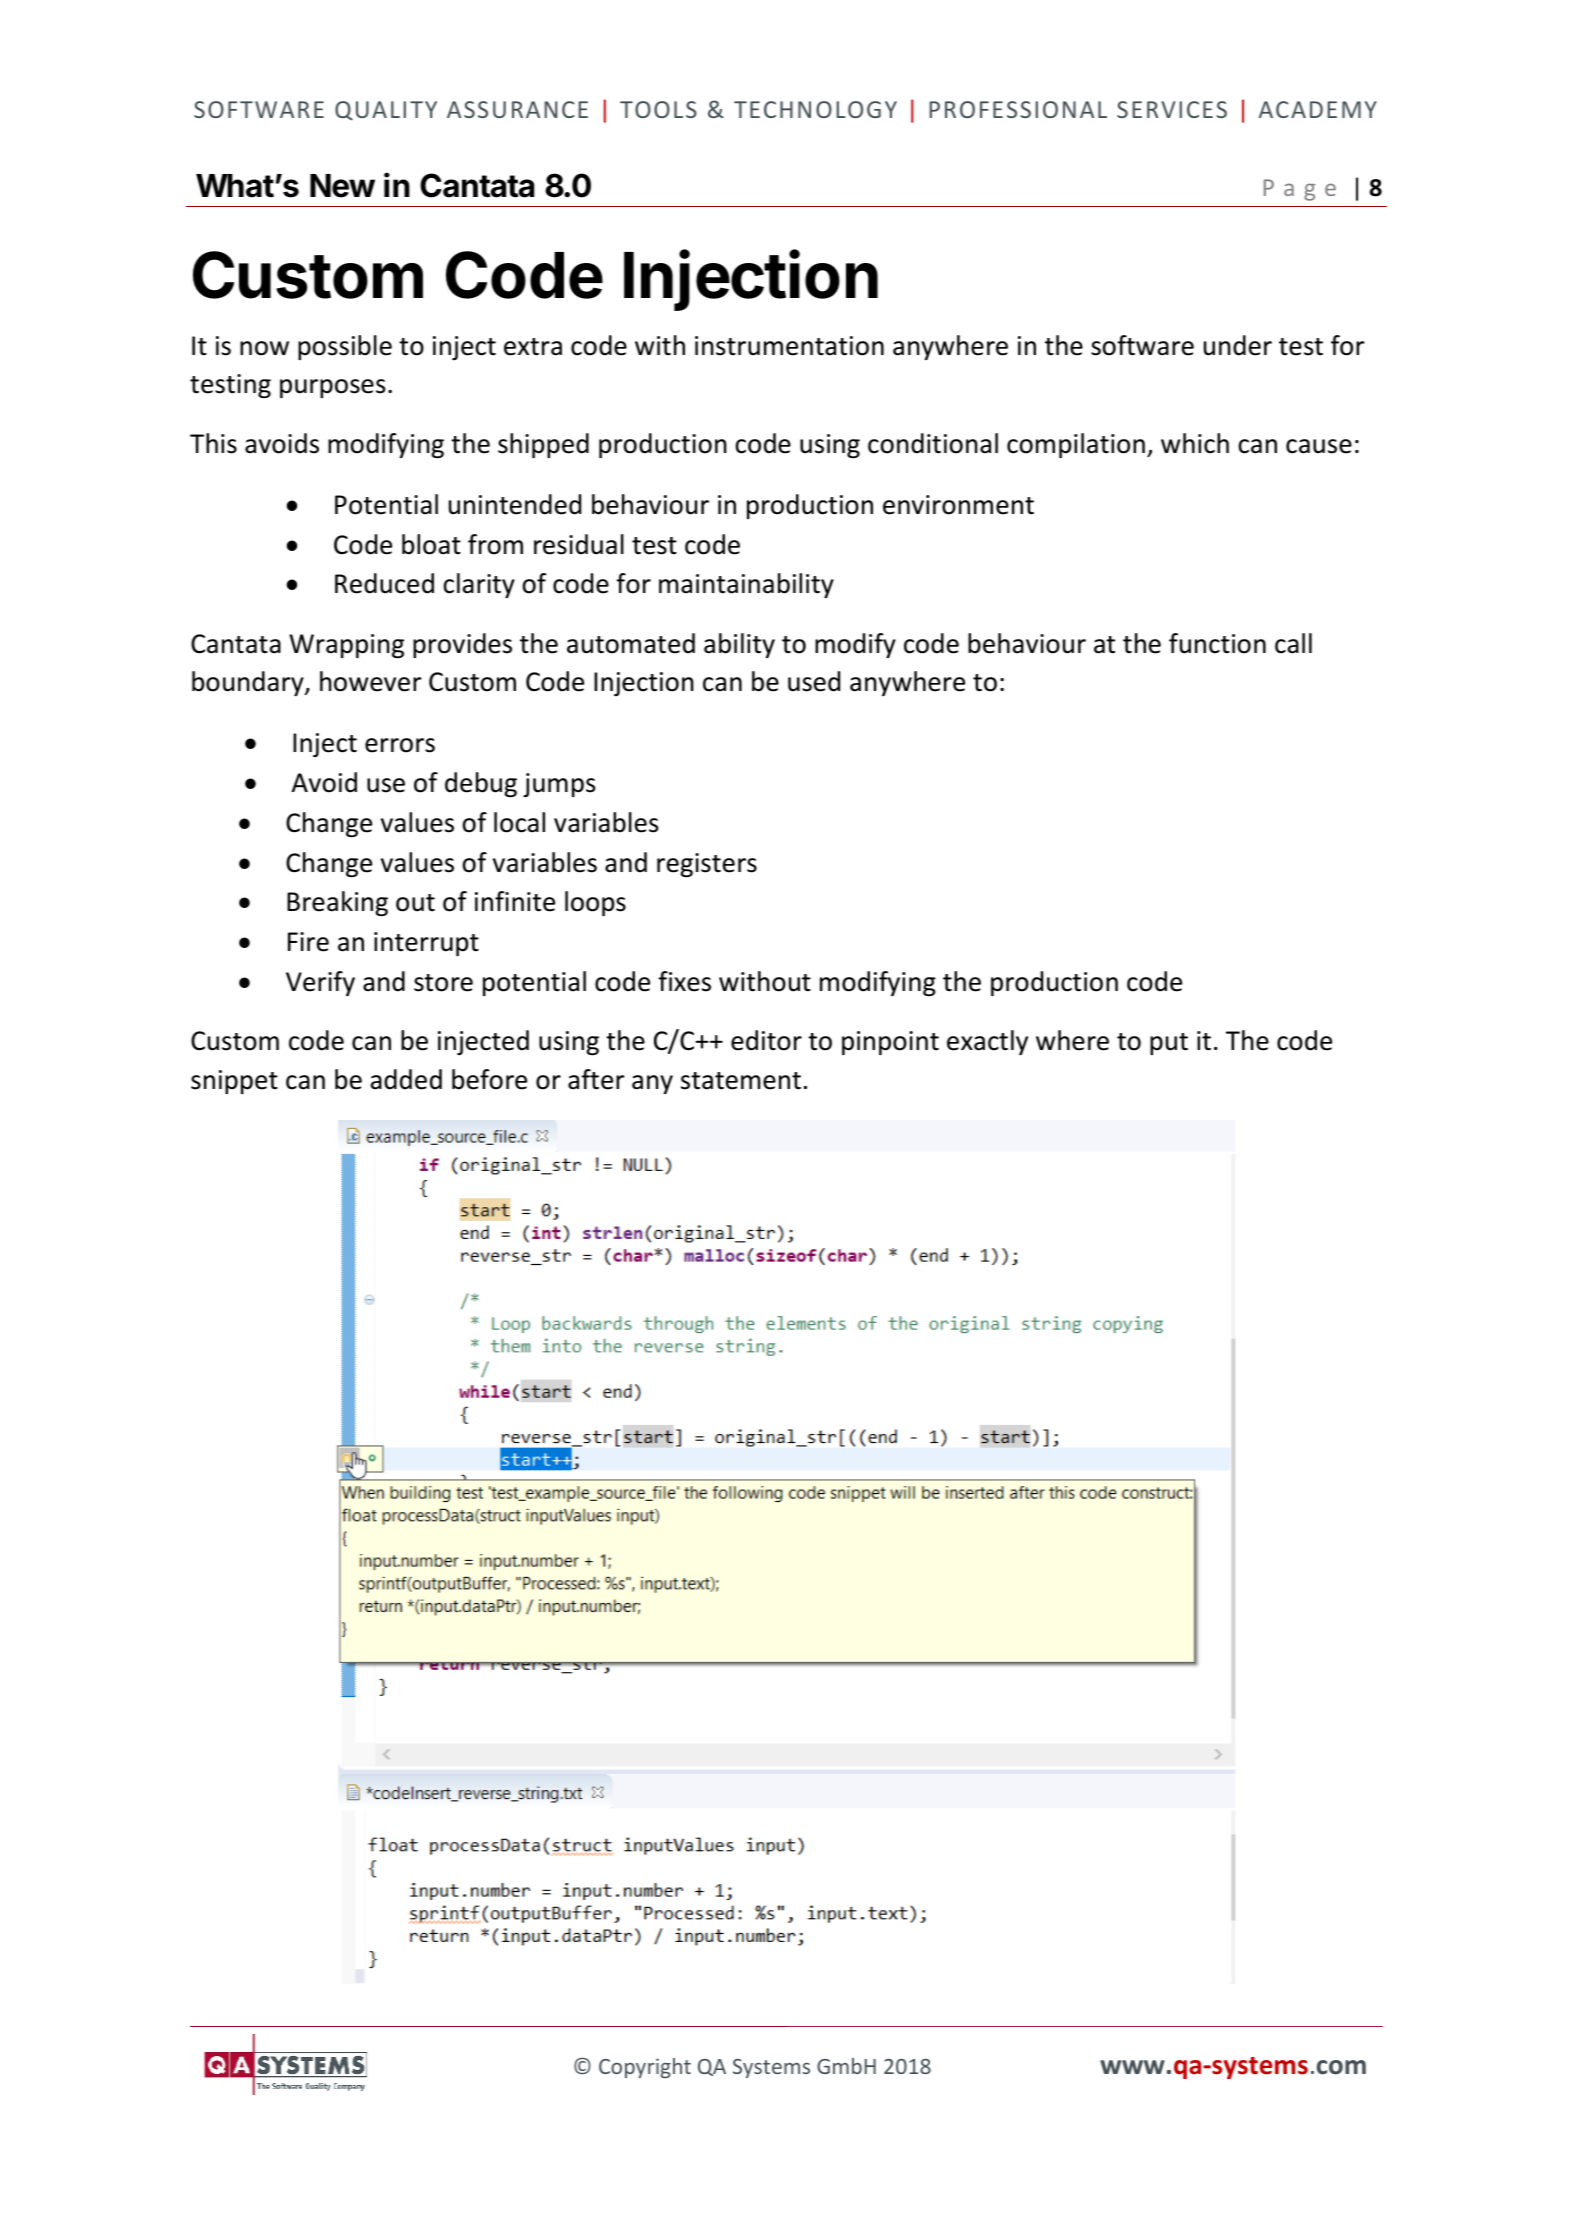 This screenshot has height=2224, width=1573. I want to click on put, so click(1169, 1044).
